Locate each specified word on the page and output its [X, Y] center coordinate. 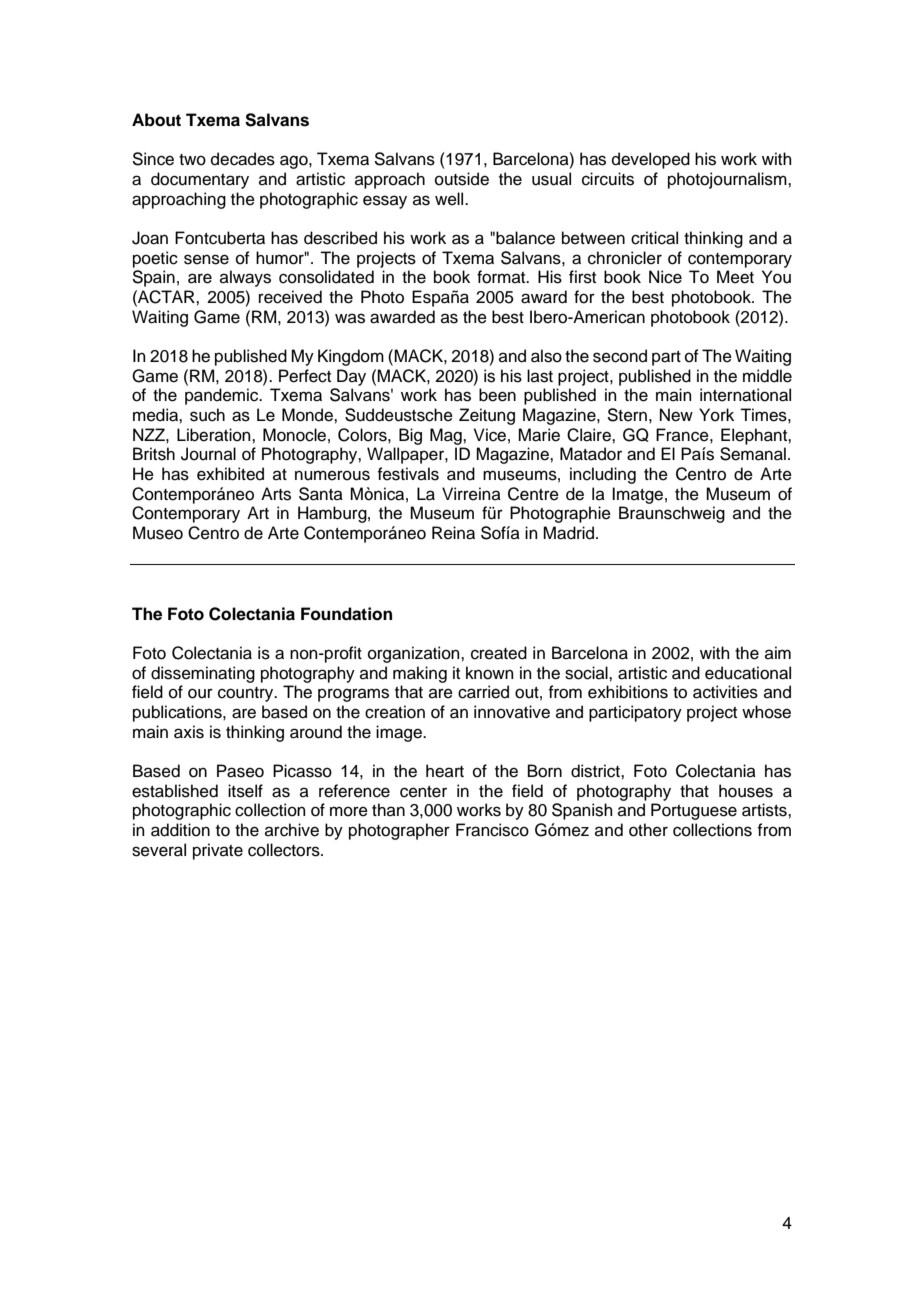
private [218, 851]
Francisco [492, 830]
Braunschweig [672, 514]
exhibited [230, 474]
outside [462, 179]
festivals [408, 474]
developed [651, 160]
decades [243, 159]
